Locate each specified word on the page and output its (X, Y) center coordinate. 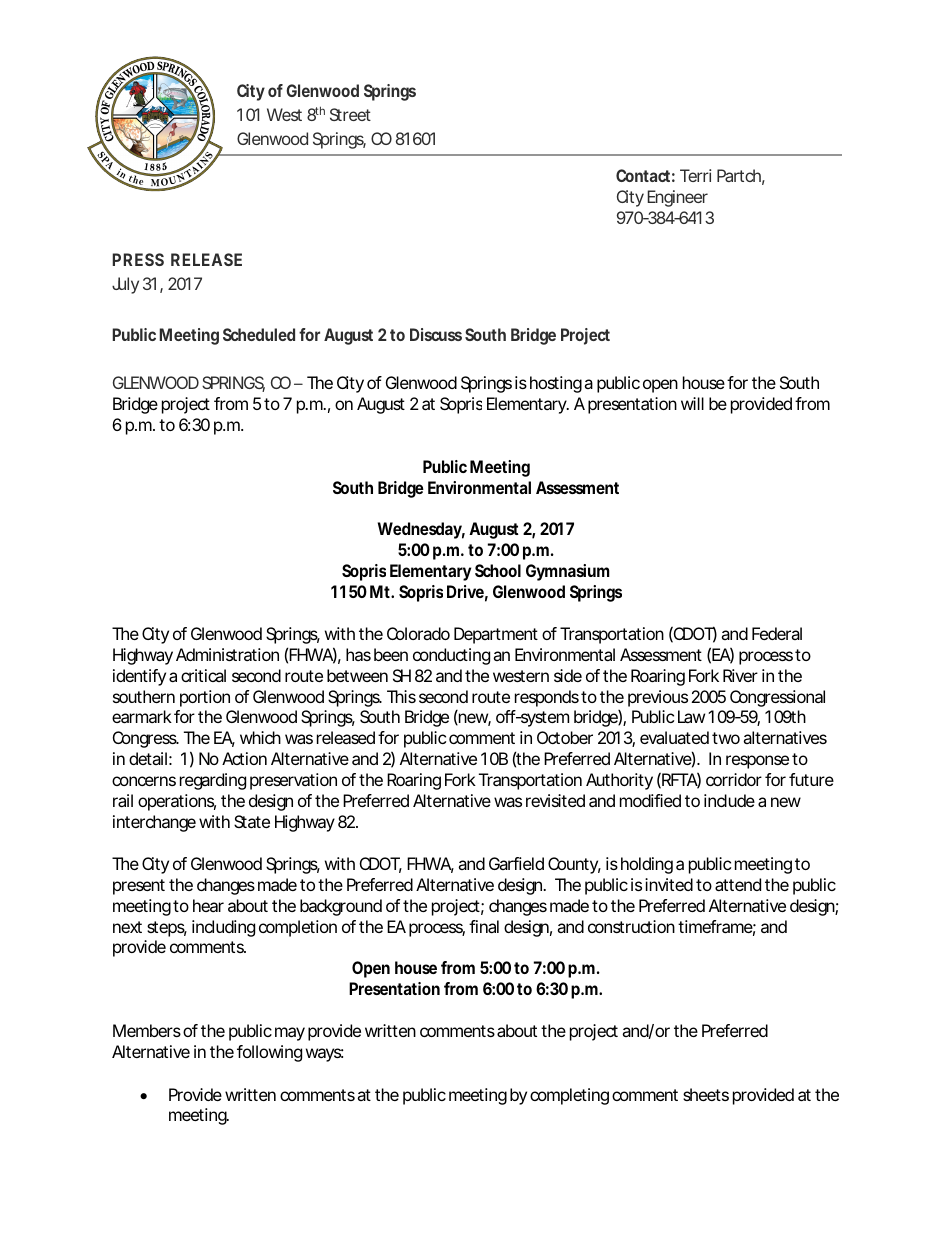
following (269, 1053)
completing (569, 1096)
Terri (695, 175)
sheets (706, 1094)
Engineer (677, 198)
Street (350, 114)
